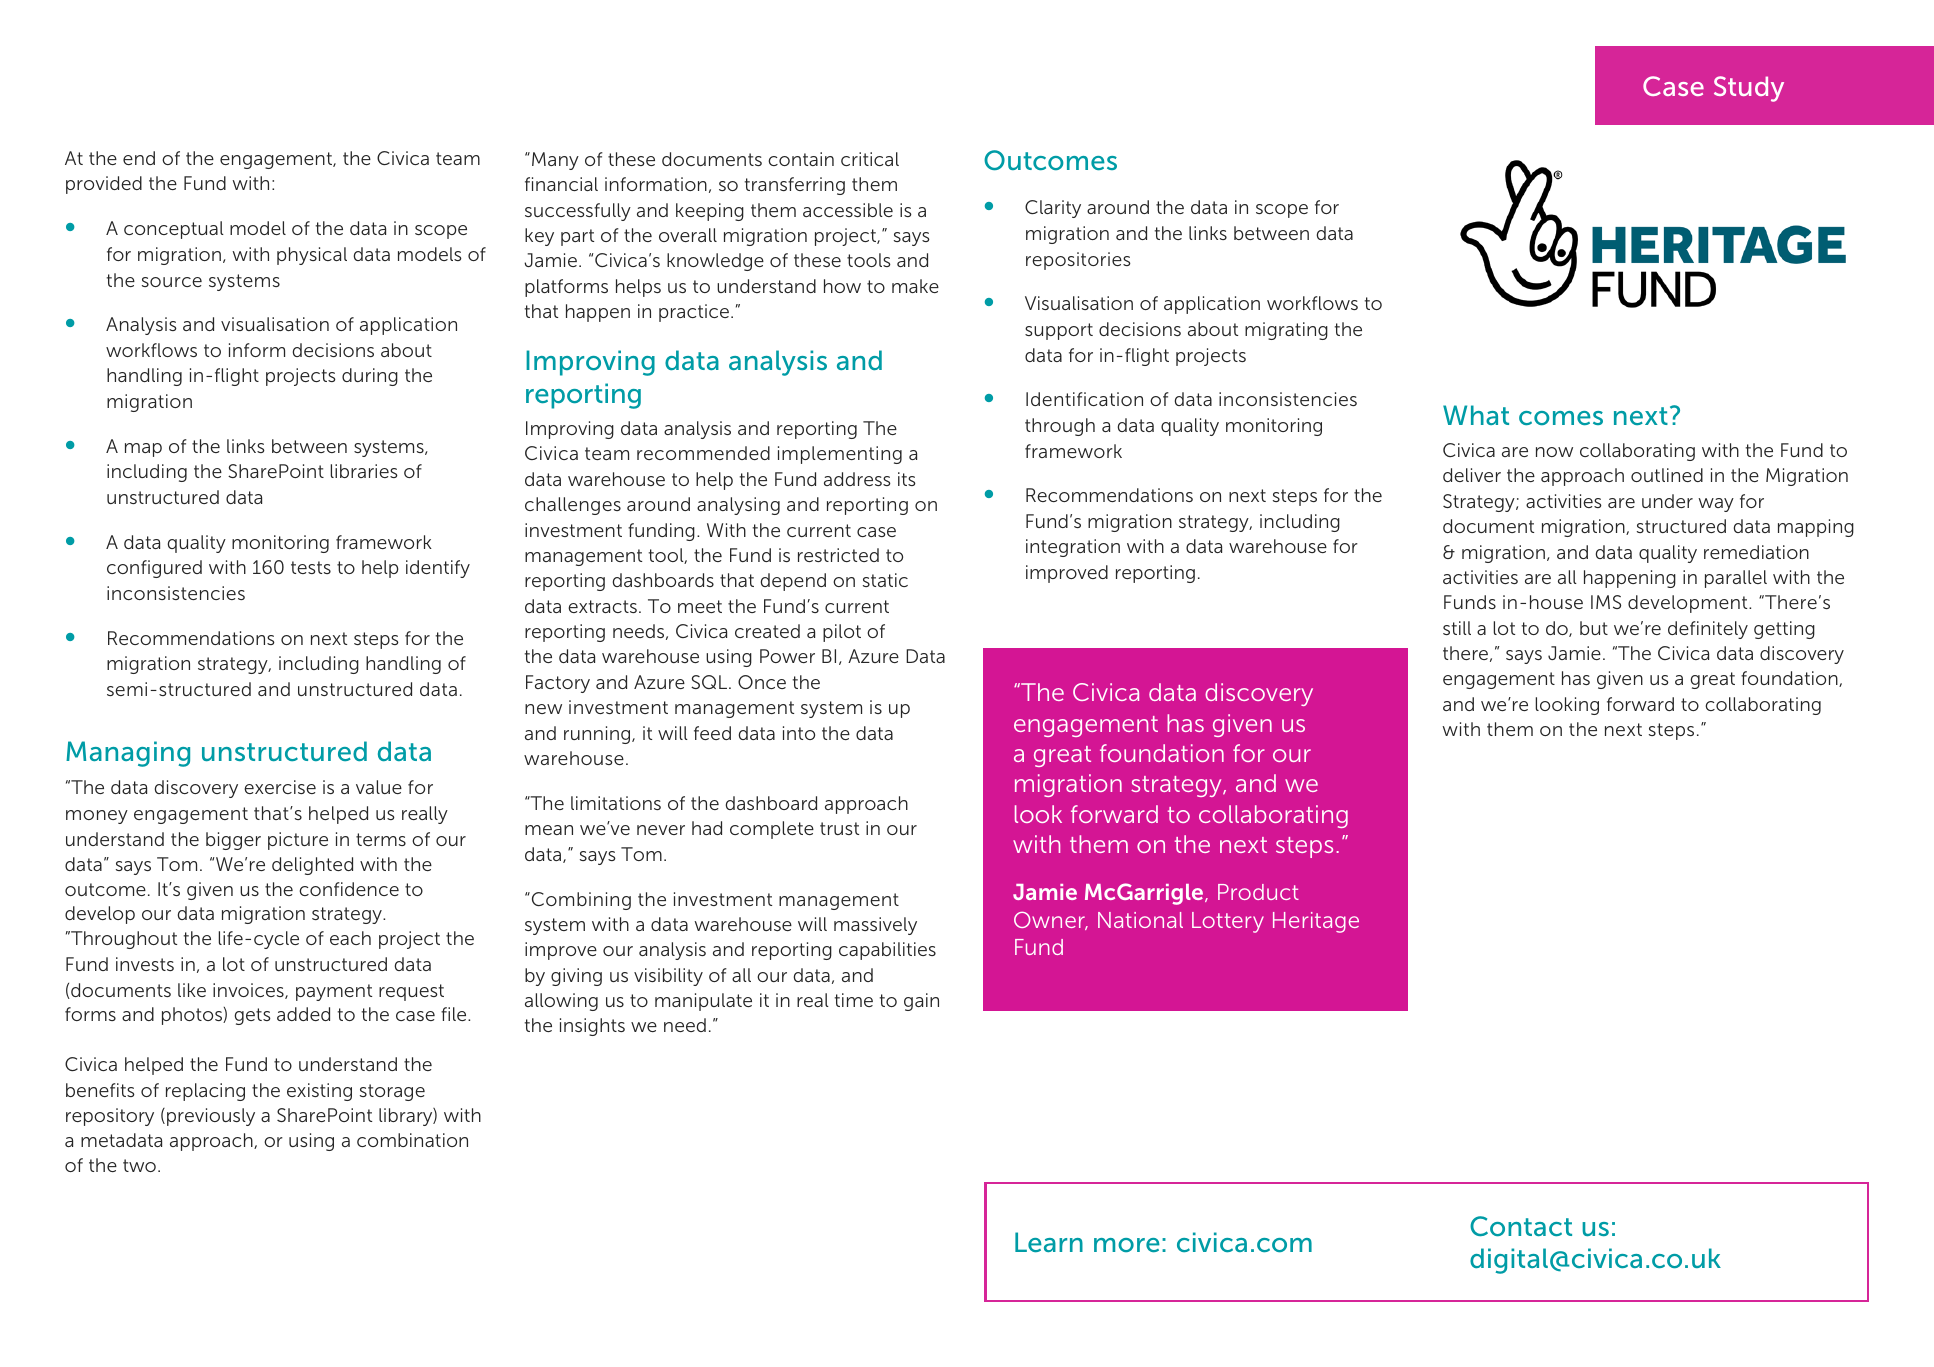  Describe the element at coordinates (870, 159) in the document. I see `critical` at that location.
